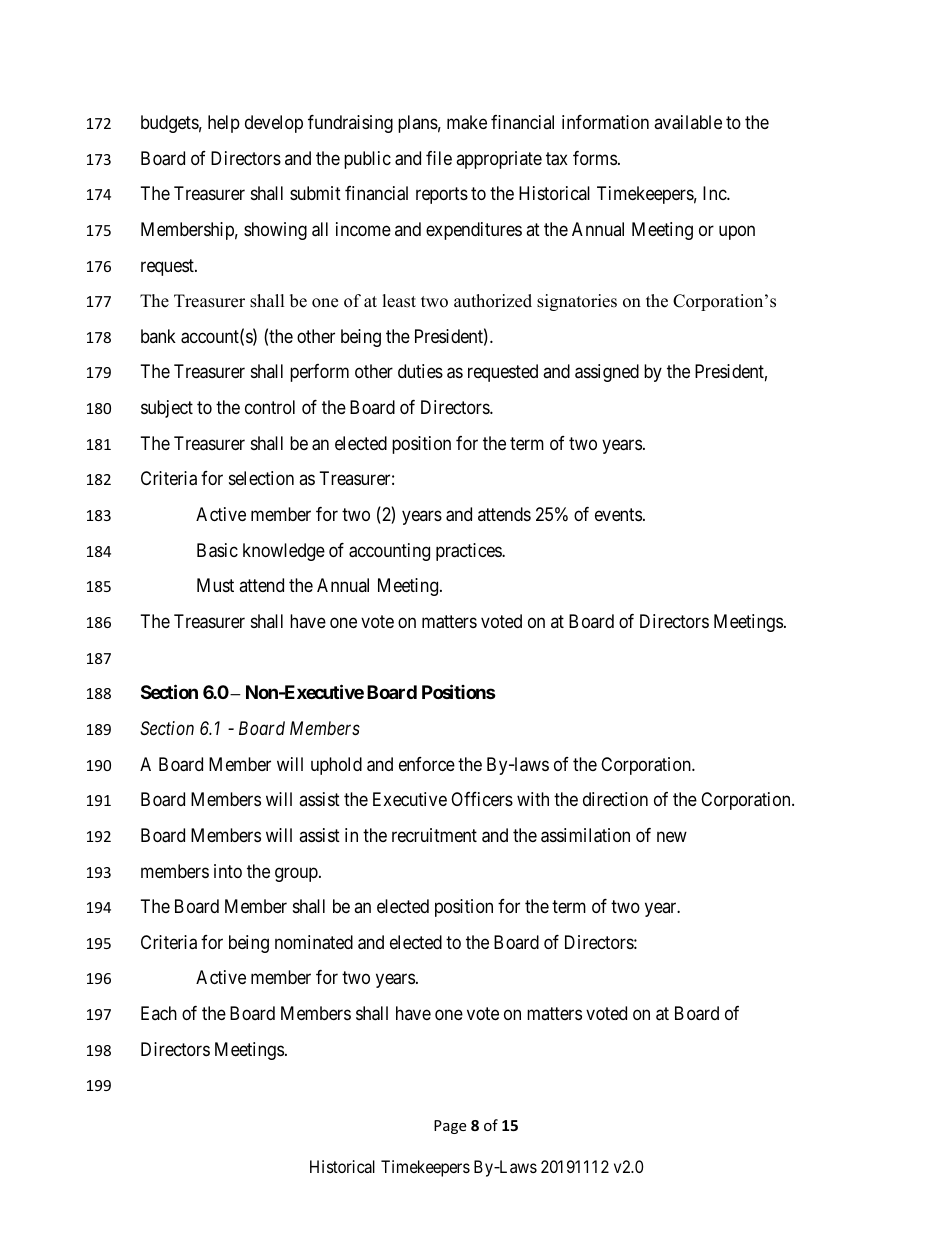 This document has width=952, height=1233. I want to click on available, so click(688, 122).
